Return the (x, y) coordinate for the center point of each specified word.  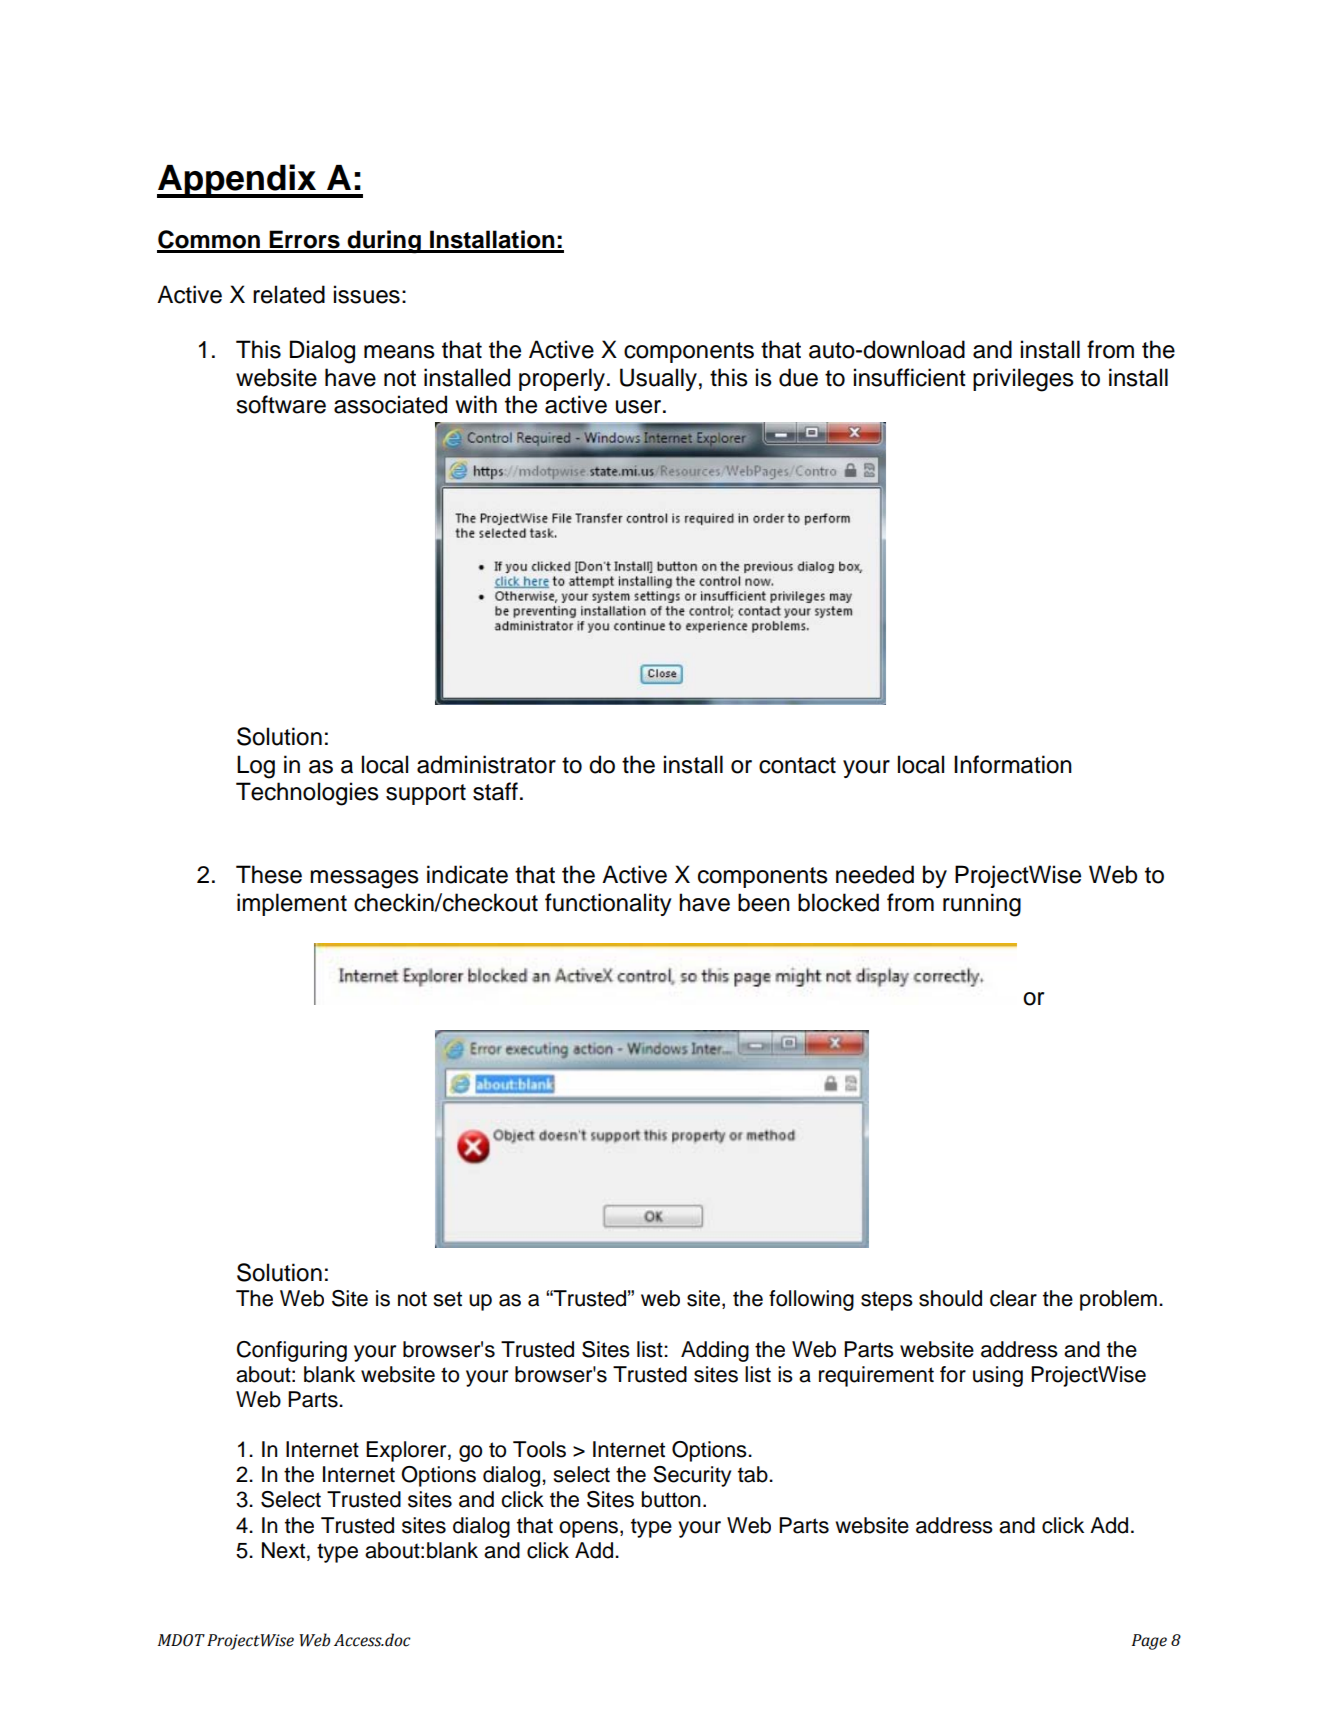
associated (390, 404)
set (447, 1299)
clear (1013, 1298)
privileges (1023, 380)
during (384, 242)
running (982, 905)
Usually (658, 379)
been (764, 902)
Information (1013, 764)
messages (364, 879)
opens (588, 1529)
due (798, 377)
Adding (715, 1351)
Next (283, 1550)
